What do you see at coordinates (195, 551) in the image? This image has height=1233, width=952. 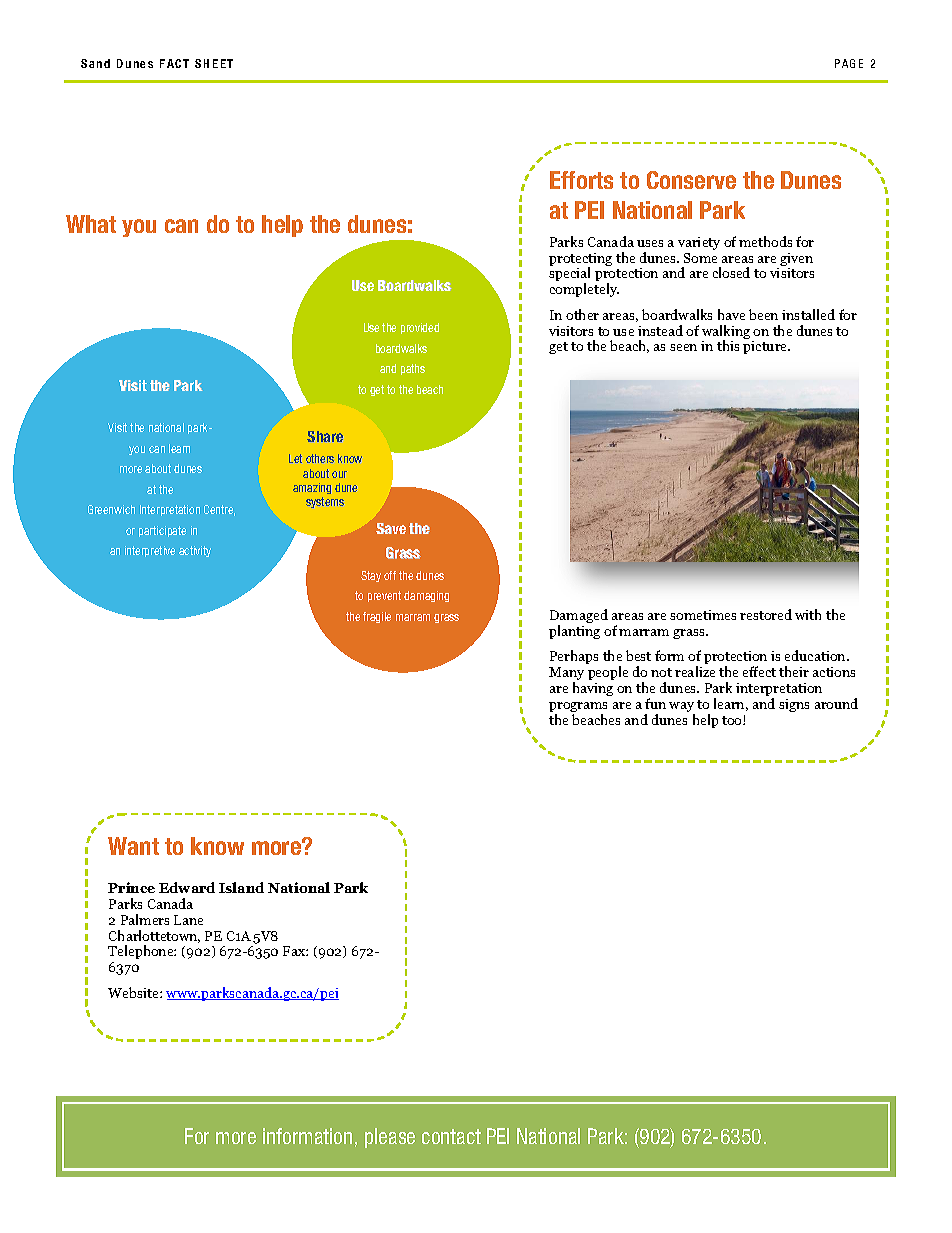 I see `activity` at bounding box center [195, 551].
